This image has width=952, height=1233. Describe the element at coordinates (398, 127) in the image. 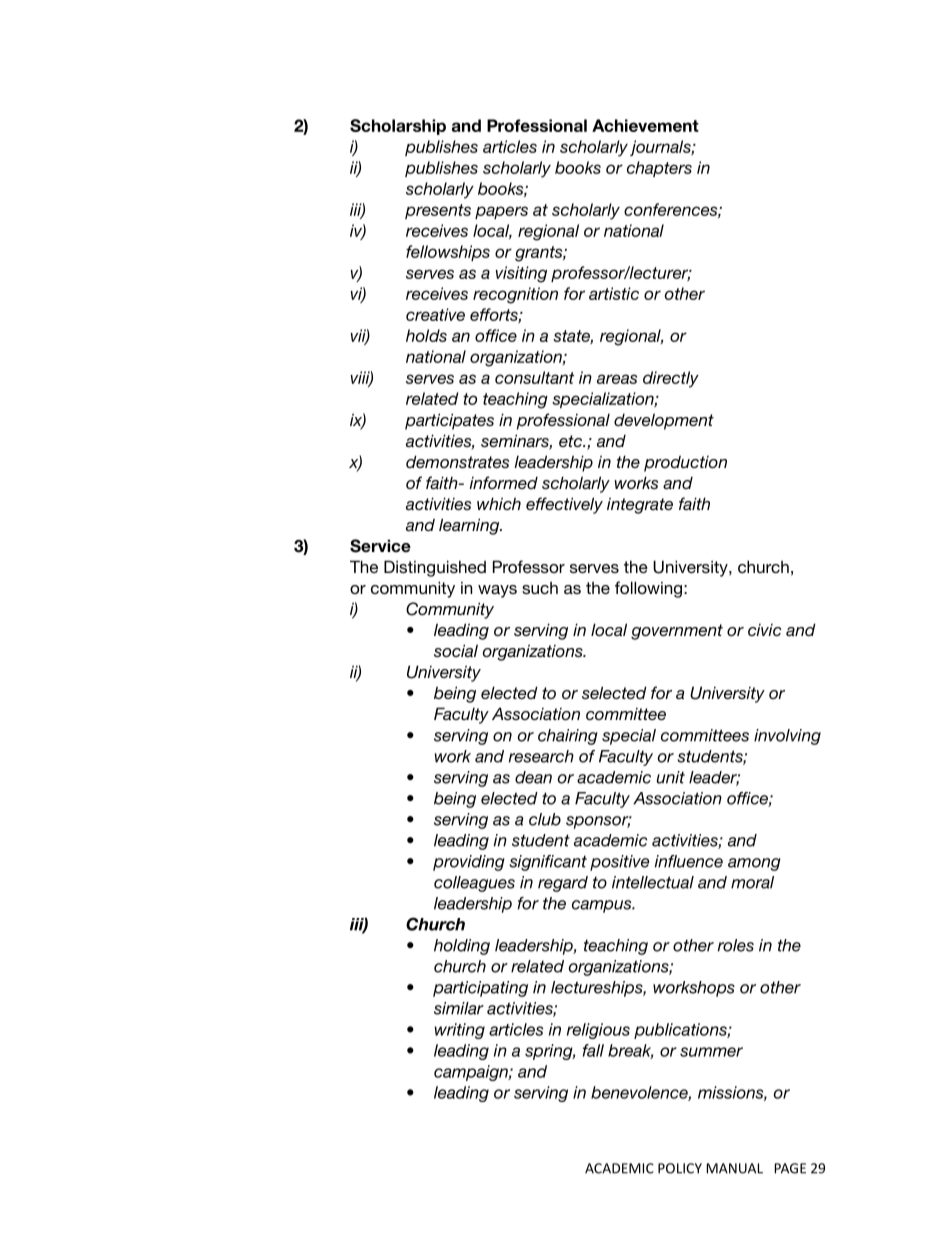

I see `Scholarship` at that location.
